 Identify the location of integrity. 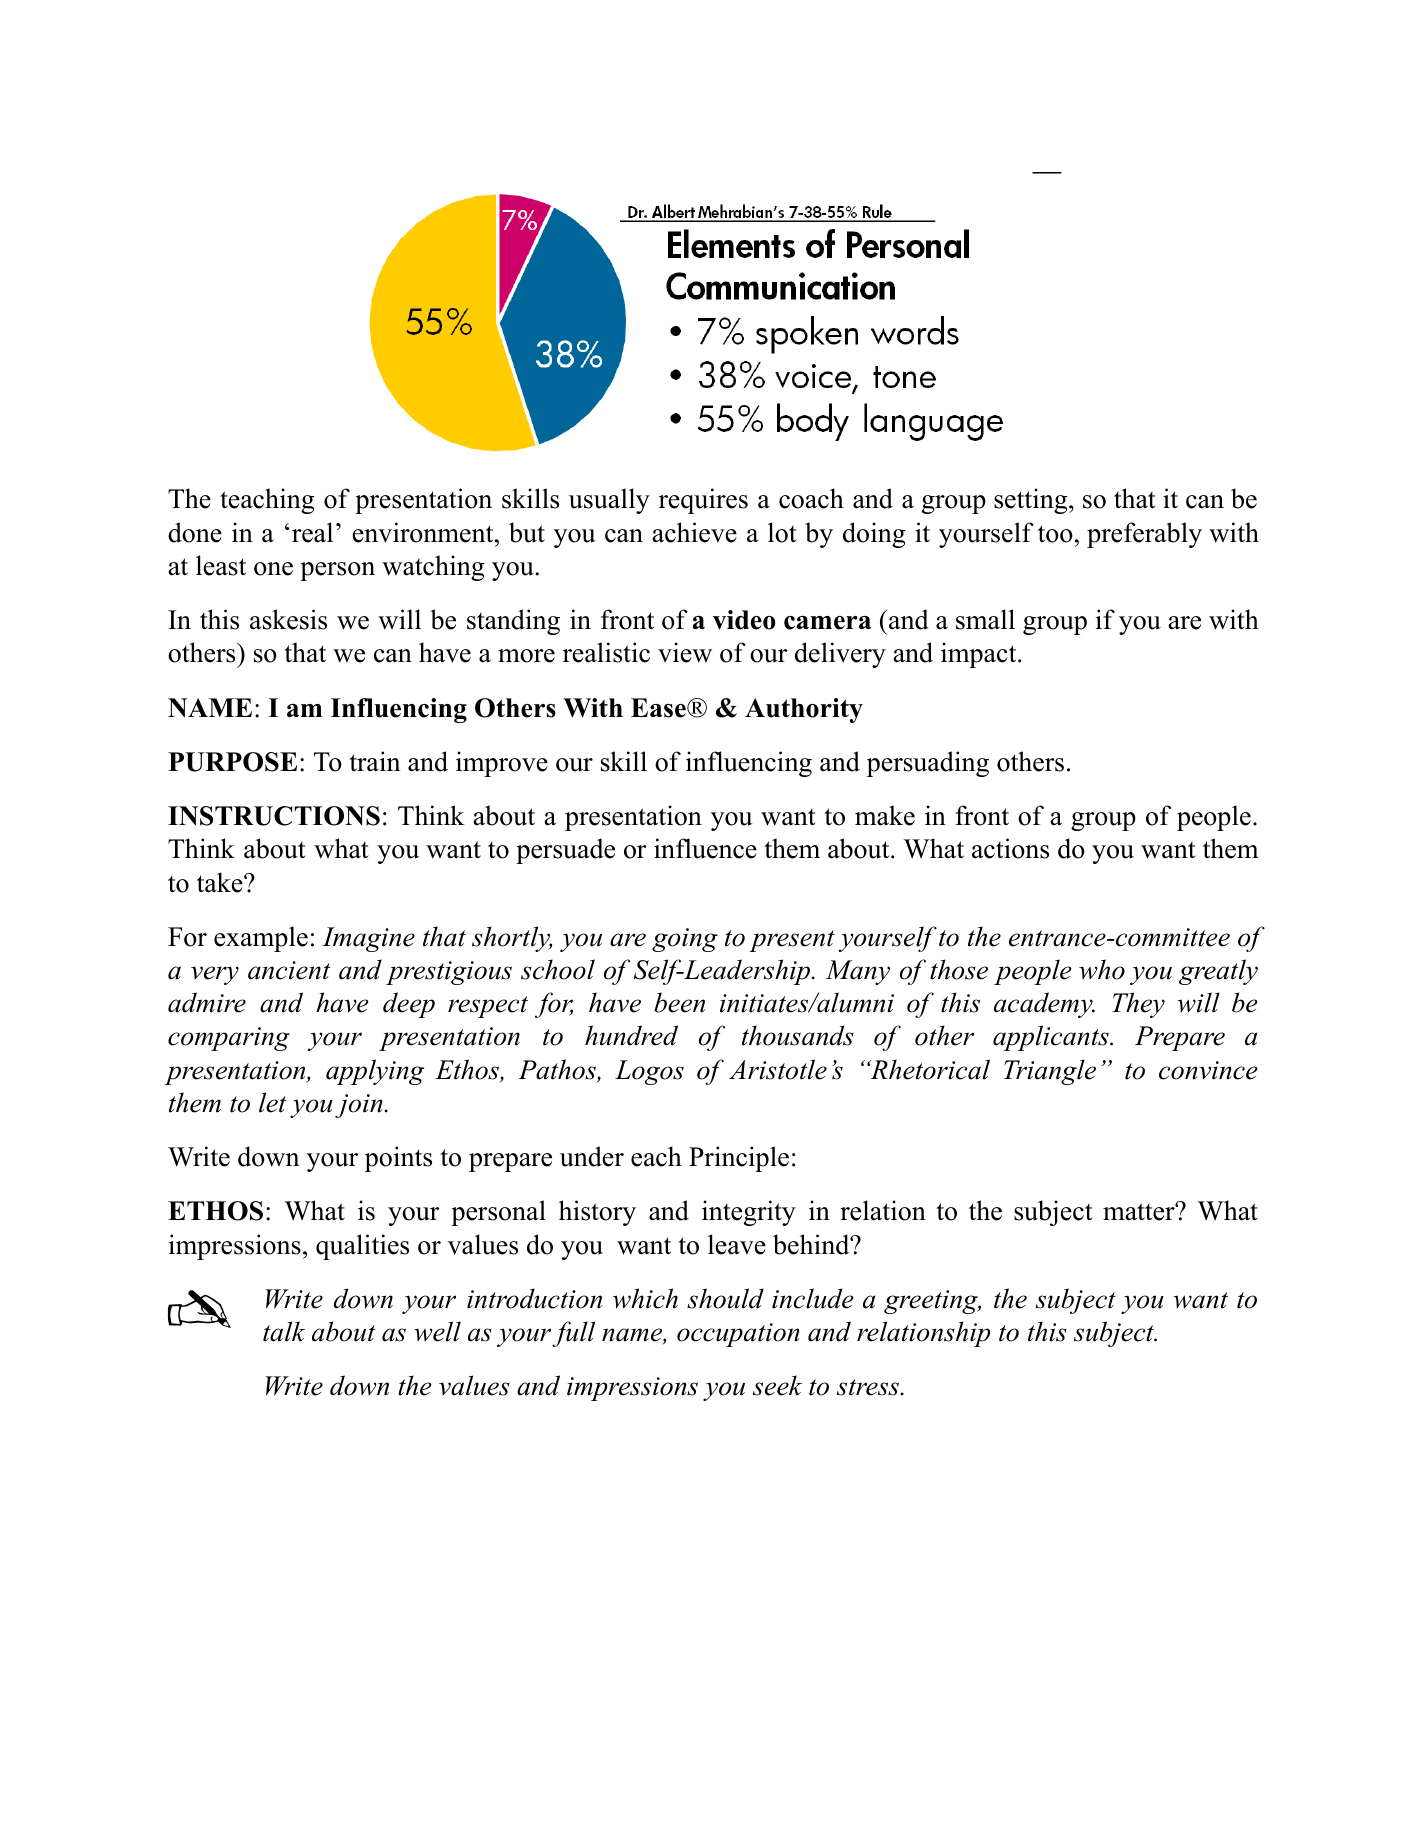
(749, 1213).
